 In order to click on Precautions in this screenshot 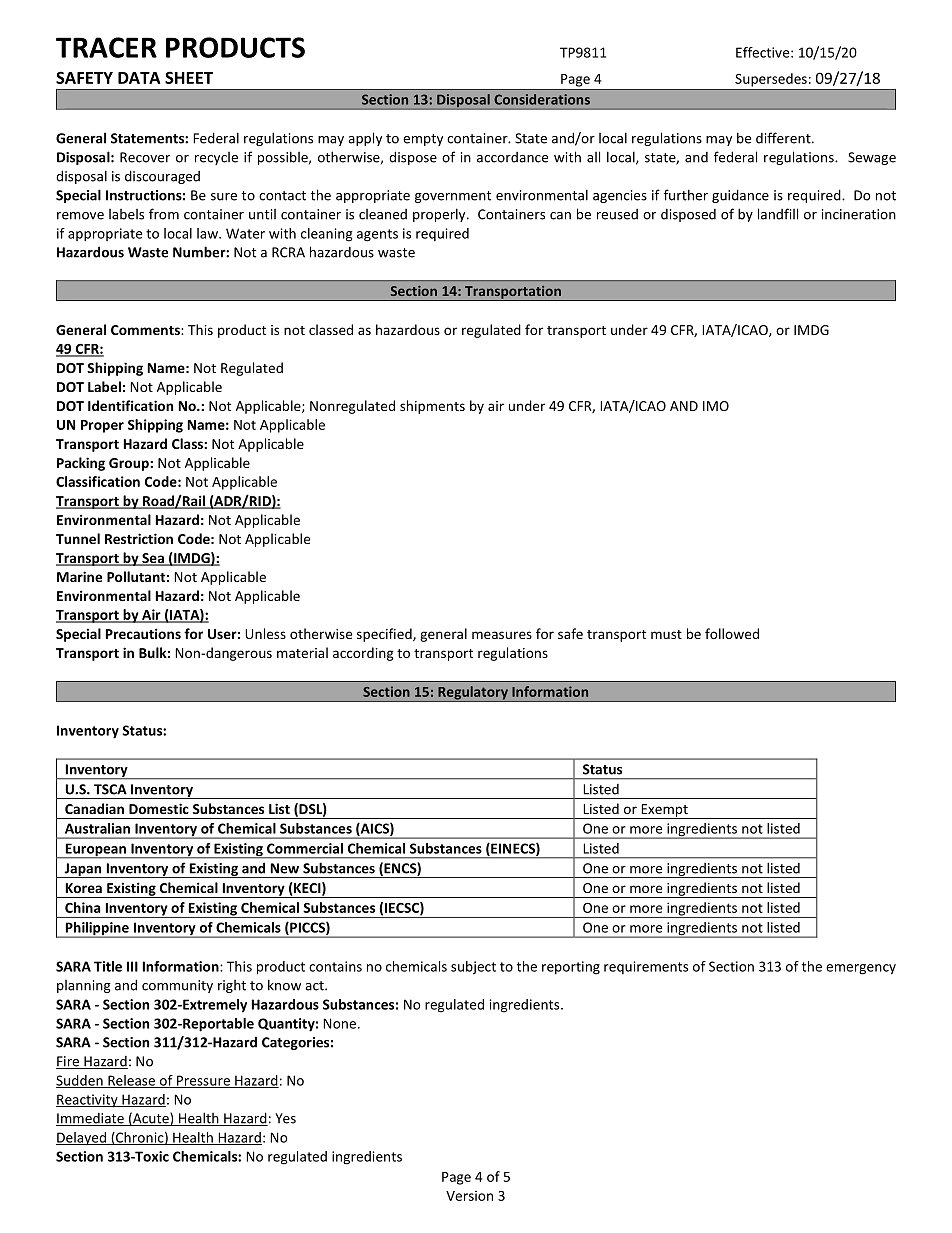, I will do `click(143, 633)`.
